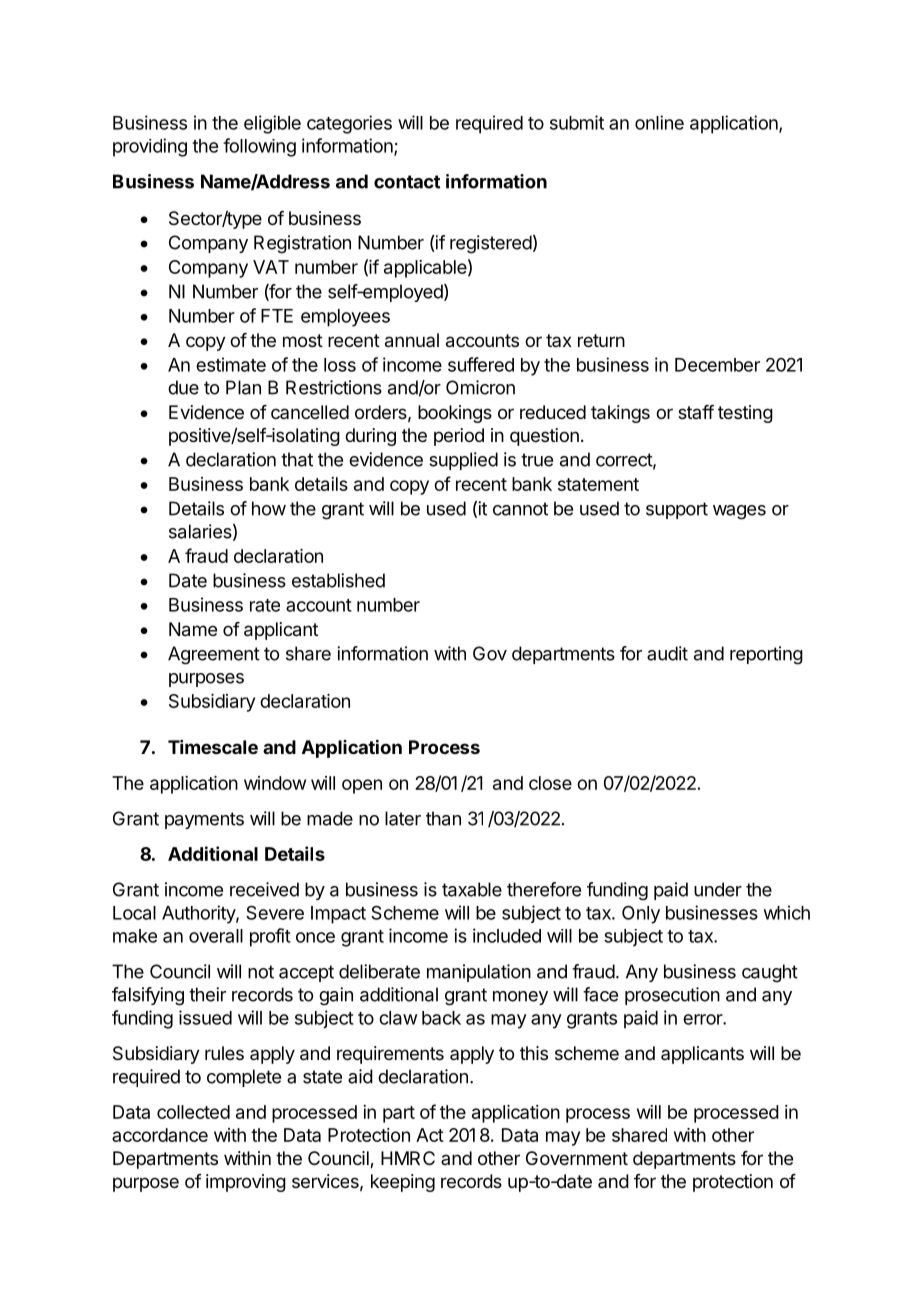 The width and height of the image is (924, 1308). I want to click on staff, so click(696, 412).
